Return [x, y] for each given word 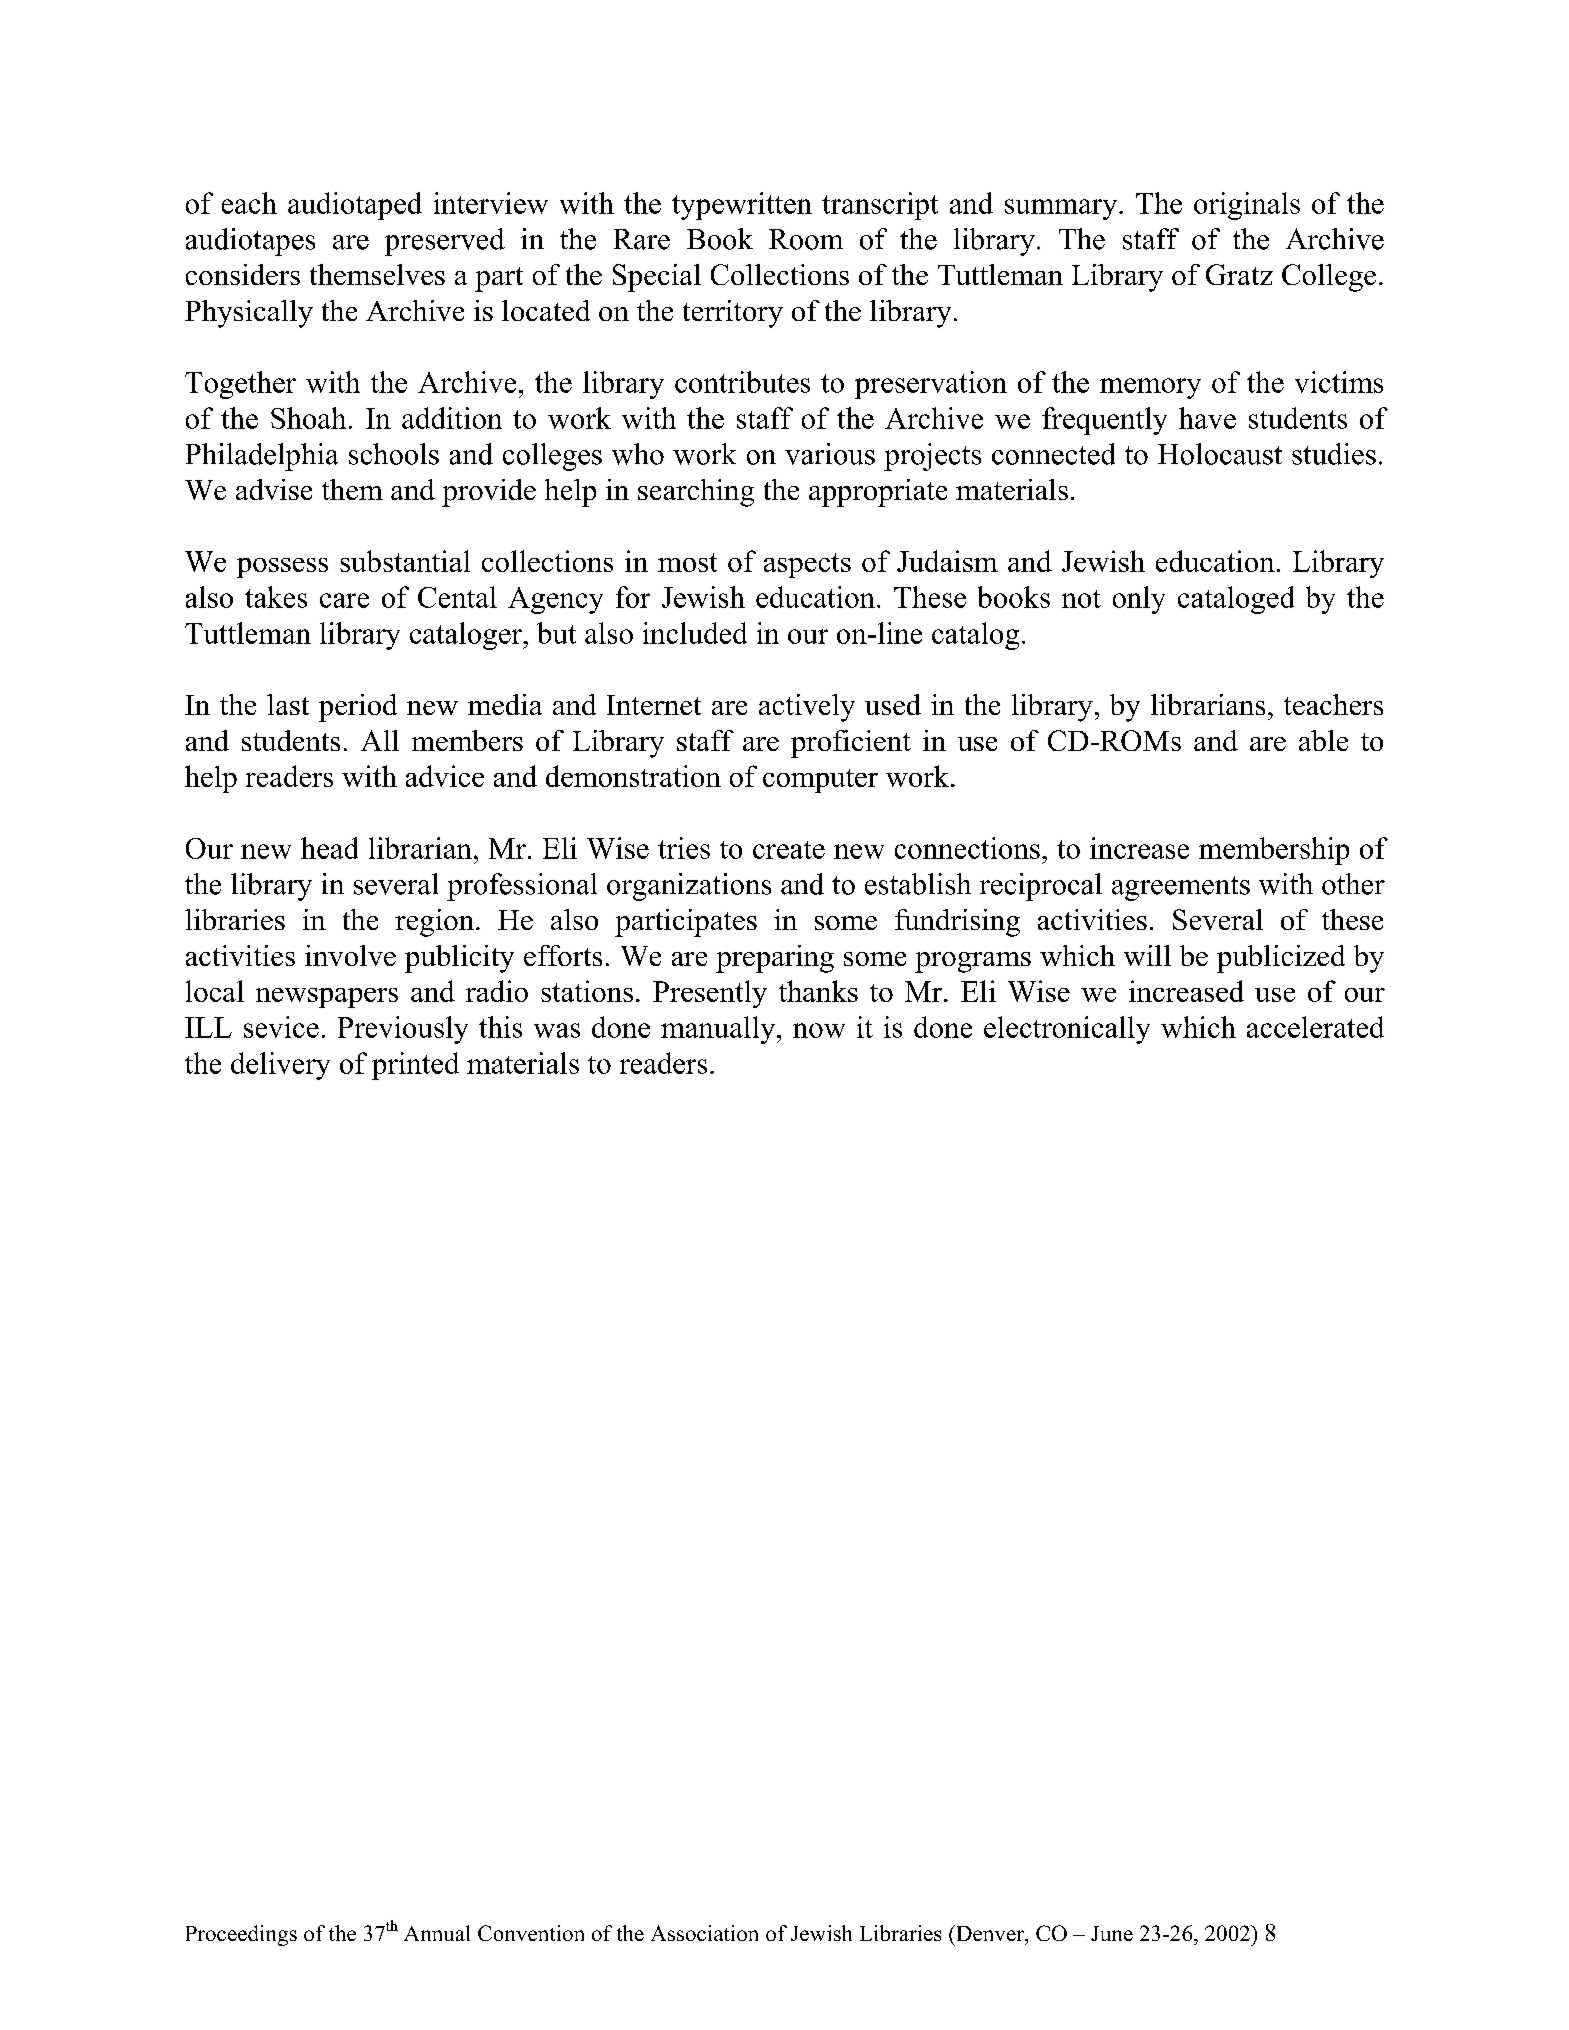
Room [806, 239]
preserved [445, 242]
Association [704, 1933]
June [1112, 1933]
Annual [437, 1933]
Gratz [1239, 274]
